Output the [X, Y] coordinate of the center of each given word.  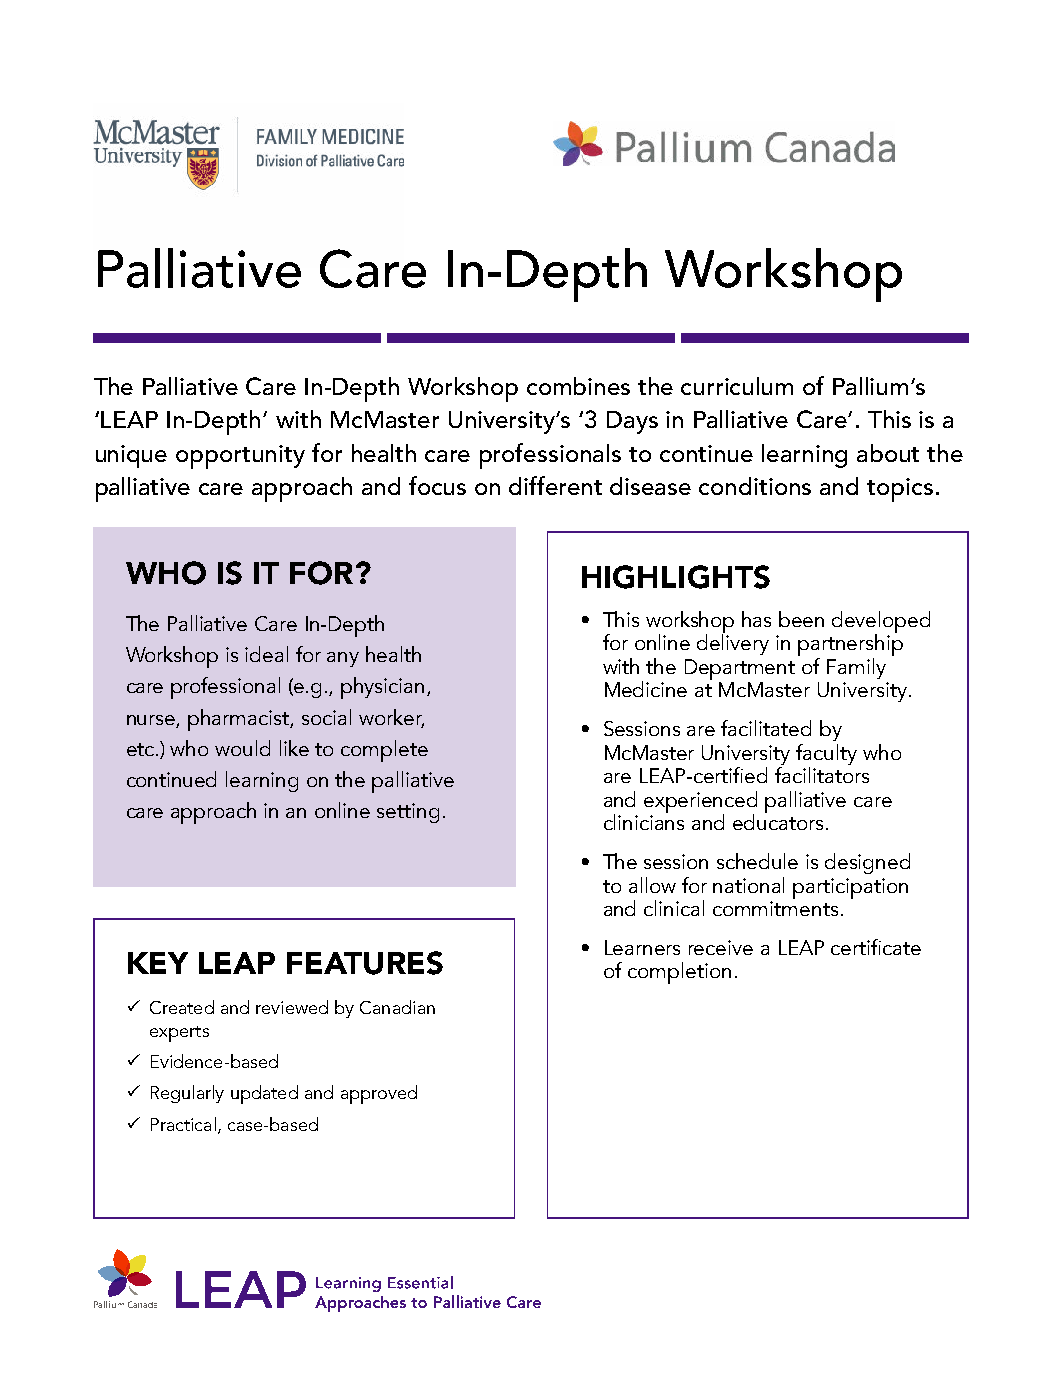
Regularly [187, 1094]
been [801, 619]
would [242, 748]
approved [379, 1094]
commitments [775, 908]
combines [578, 386]
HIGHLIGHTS [676, 577]
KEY [158, 963]
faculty [826, 754]
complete [384, 751]
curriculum [737, 386]
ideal [266, 654]
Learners [642, 947]
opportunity [240, 457]
